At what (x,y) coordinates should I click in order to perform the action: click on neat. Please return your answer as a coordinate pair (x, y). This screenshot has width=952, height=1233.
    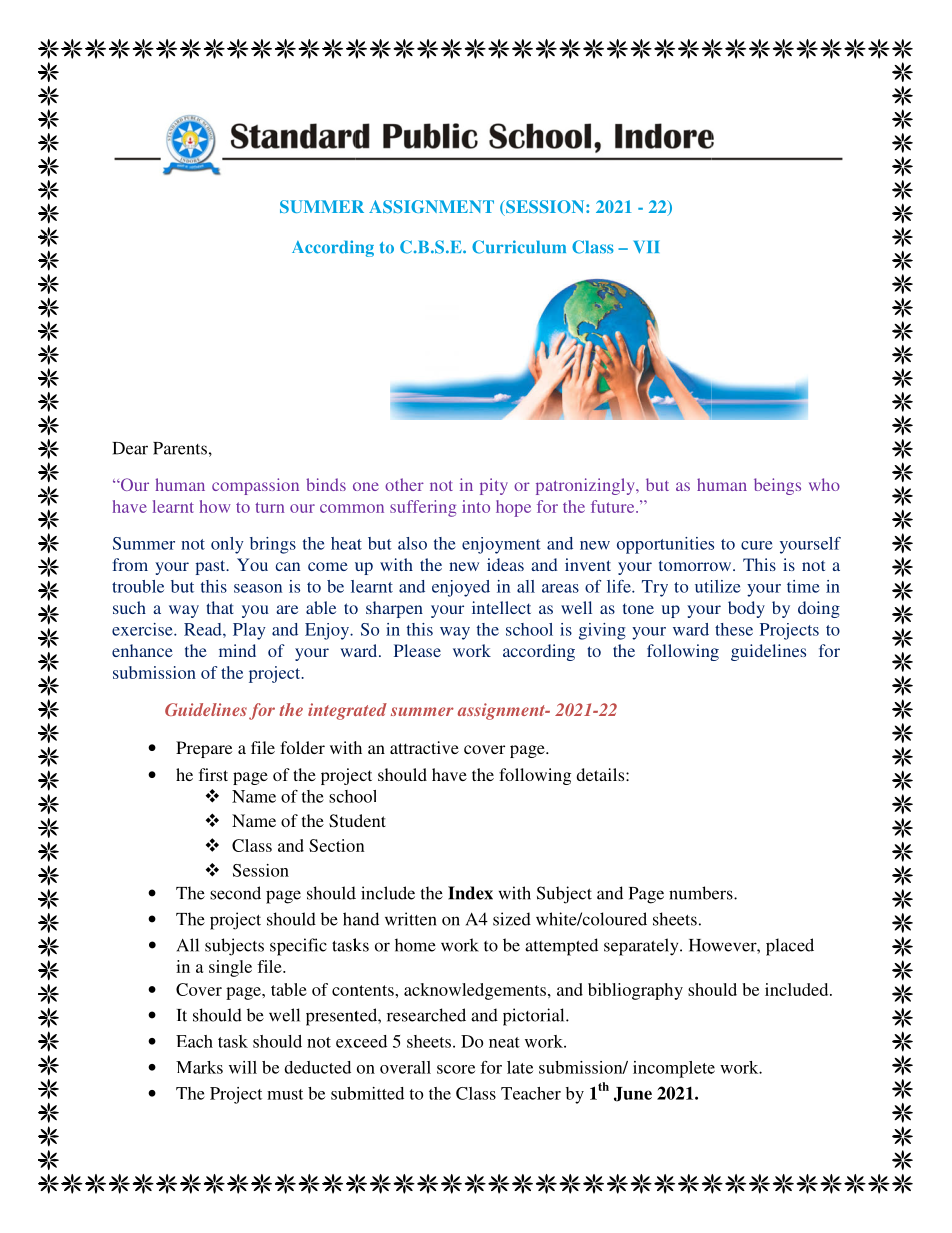
    Looking at the image, I should click on (504, 1042).
